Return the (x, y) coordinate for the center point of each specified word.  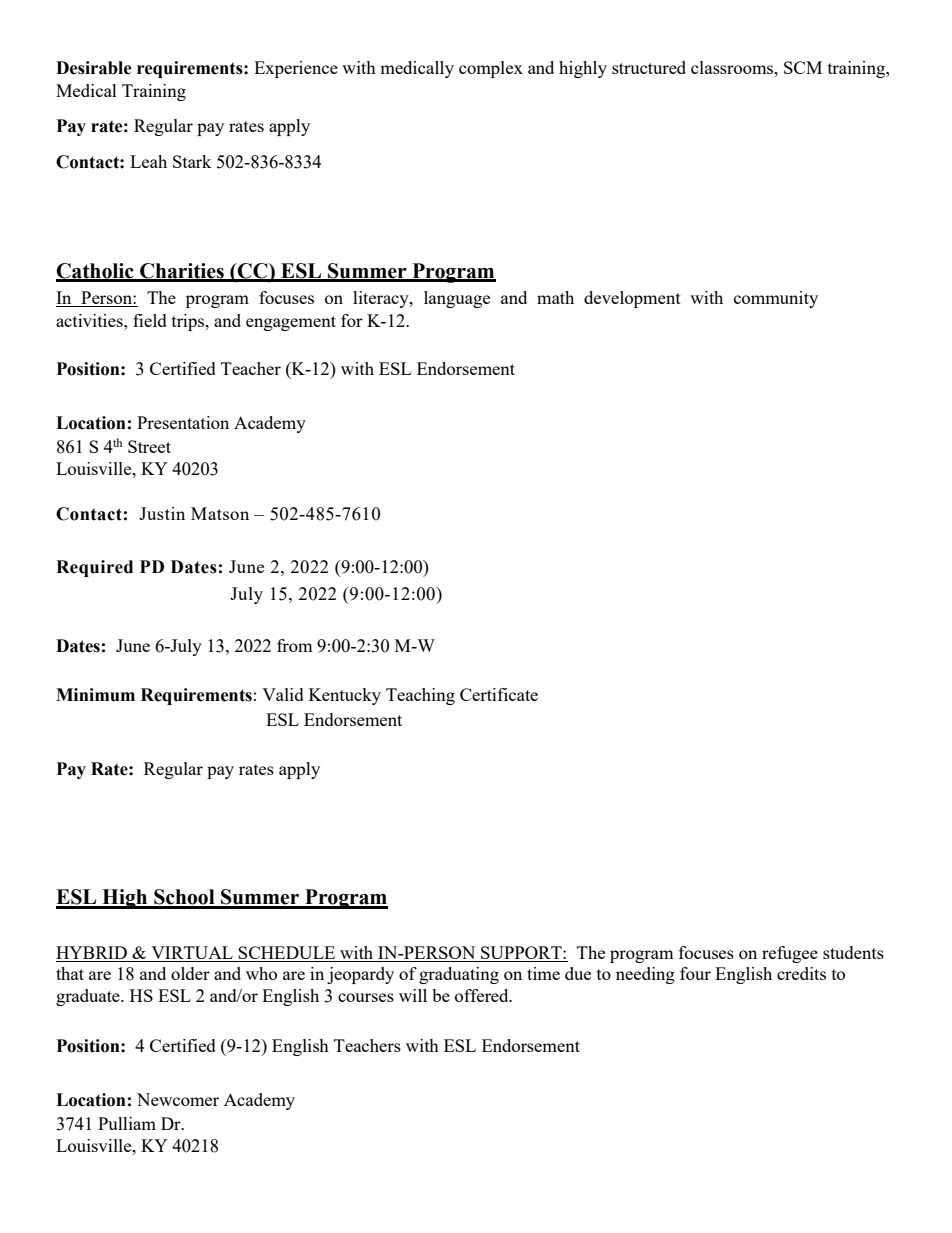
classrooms (733, 67)
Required (94, 568)
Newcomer (178, 1099)
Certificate (499, 694)
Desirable (94, 68)
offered (483, 995)
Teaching (420, 696)
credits (801, 973)
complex (491, 69)
